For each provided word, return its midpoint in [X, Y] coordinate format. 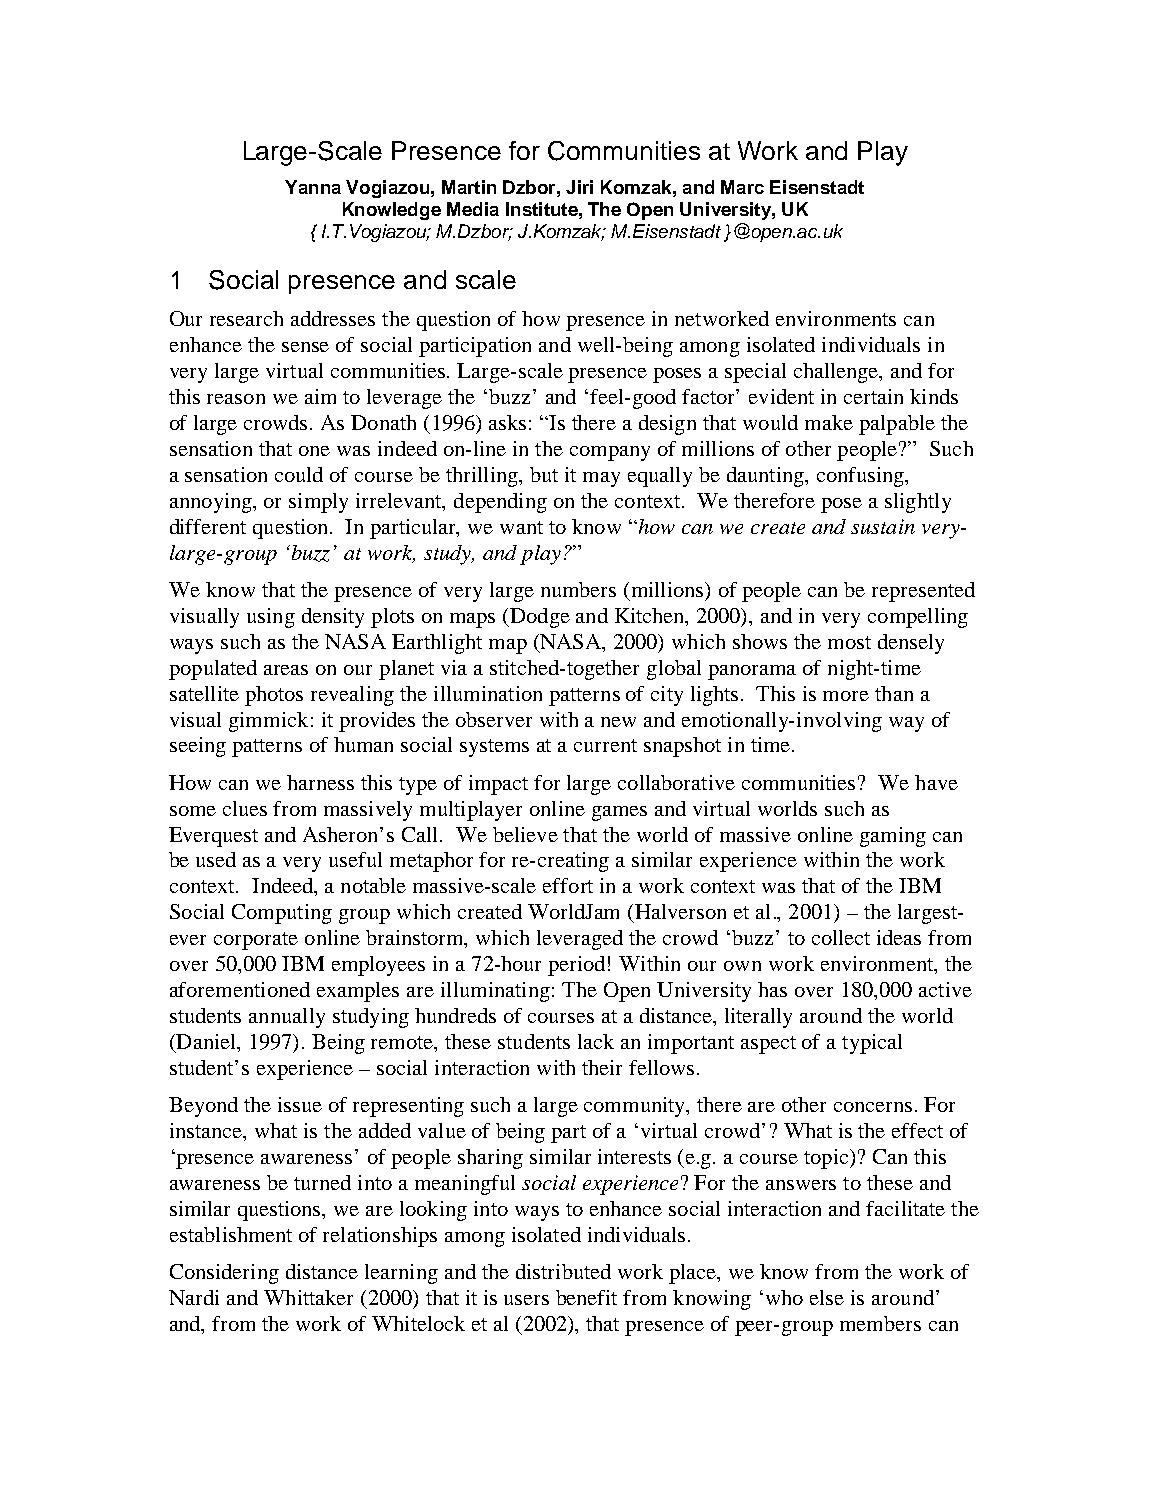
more [846, 696]
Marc [742, 187]
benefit [586, 1297]
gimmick [268, 722]
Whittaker [308, 1297]
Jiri [579, 187]
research [246, 318]
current [605, 745]
